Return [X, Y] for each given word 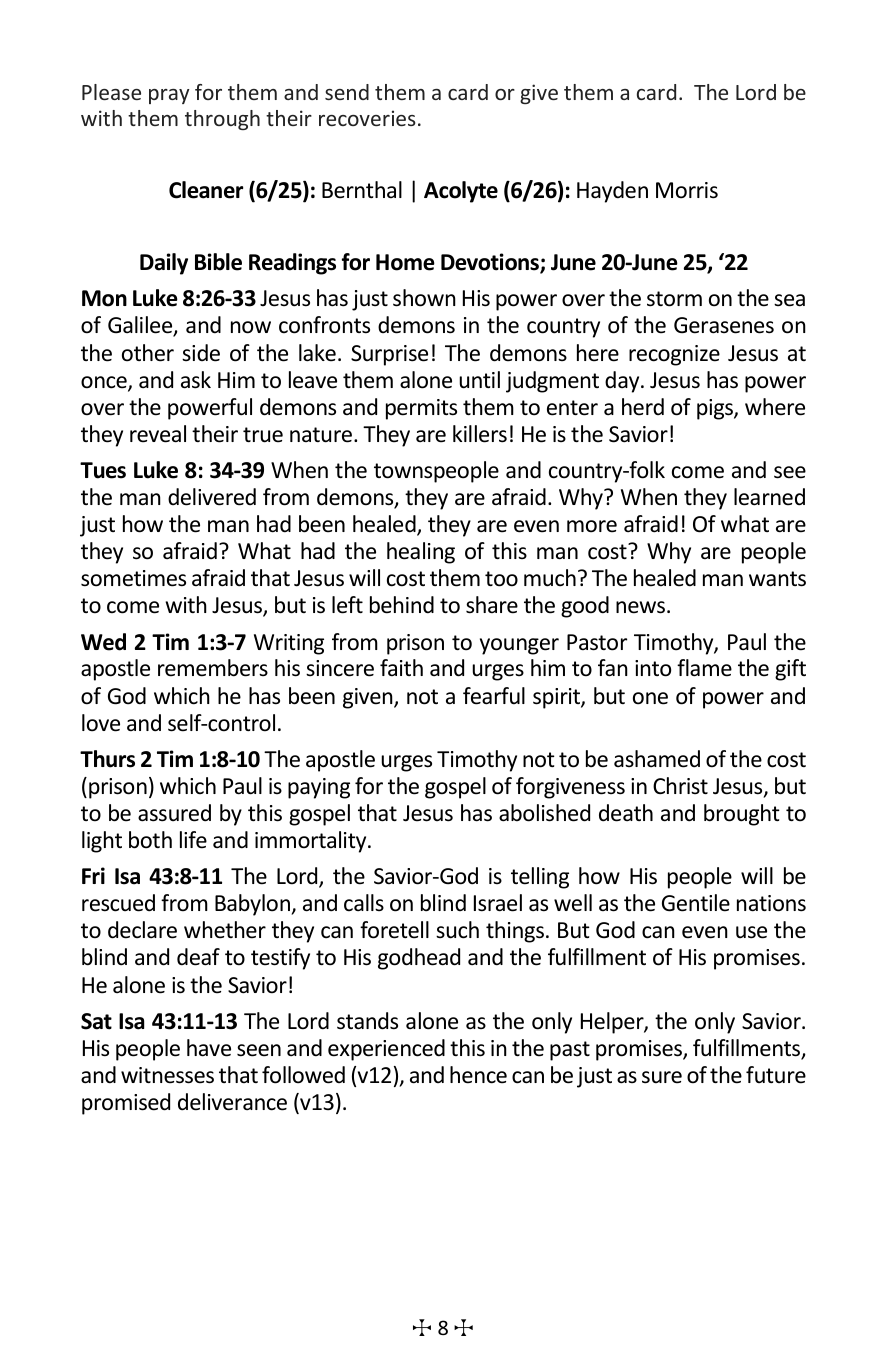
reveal [158, 434]
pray [169, 96]
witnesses [167, 1075]
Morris [687, 190]
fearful [494, 696]
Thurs [107, 759]
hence [478, 1075]
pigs [716, 409]
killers [480, 434]
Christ [680, 785]
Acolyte [461, 192]
